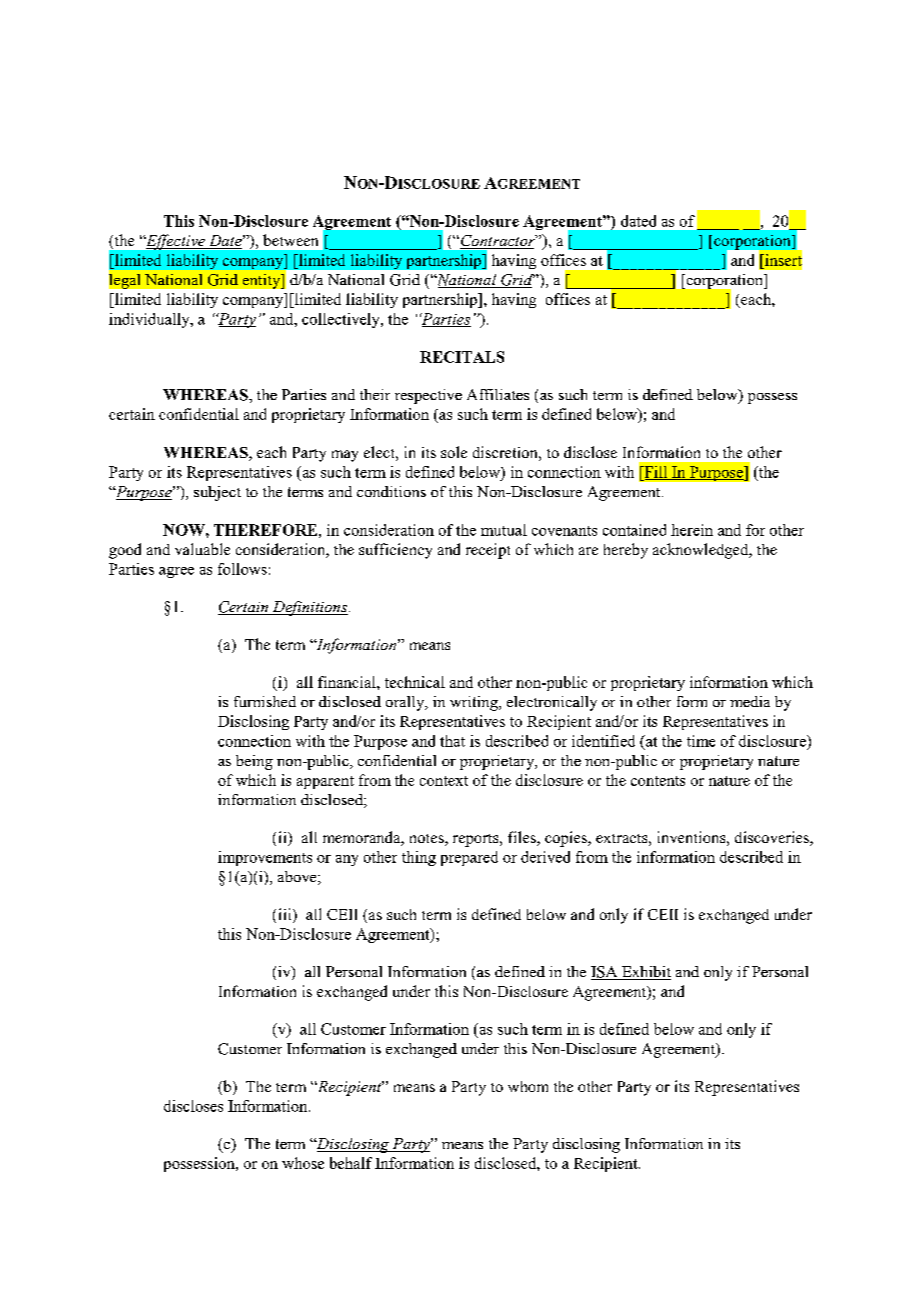 Image resolution: width=924 pixels, height=1308 pixels. Describe the element at coordinates (265, 701) in the document. I see `furnished` at that location.
